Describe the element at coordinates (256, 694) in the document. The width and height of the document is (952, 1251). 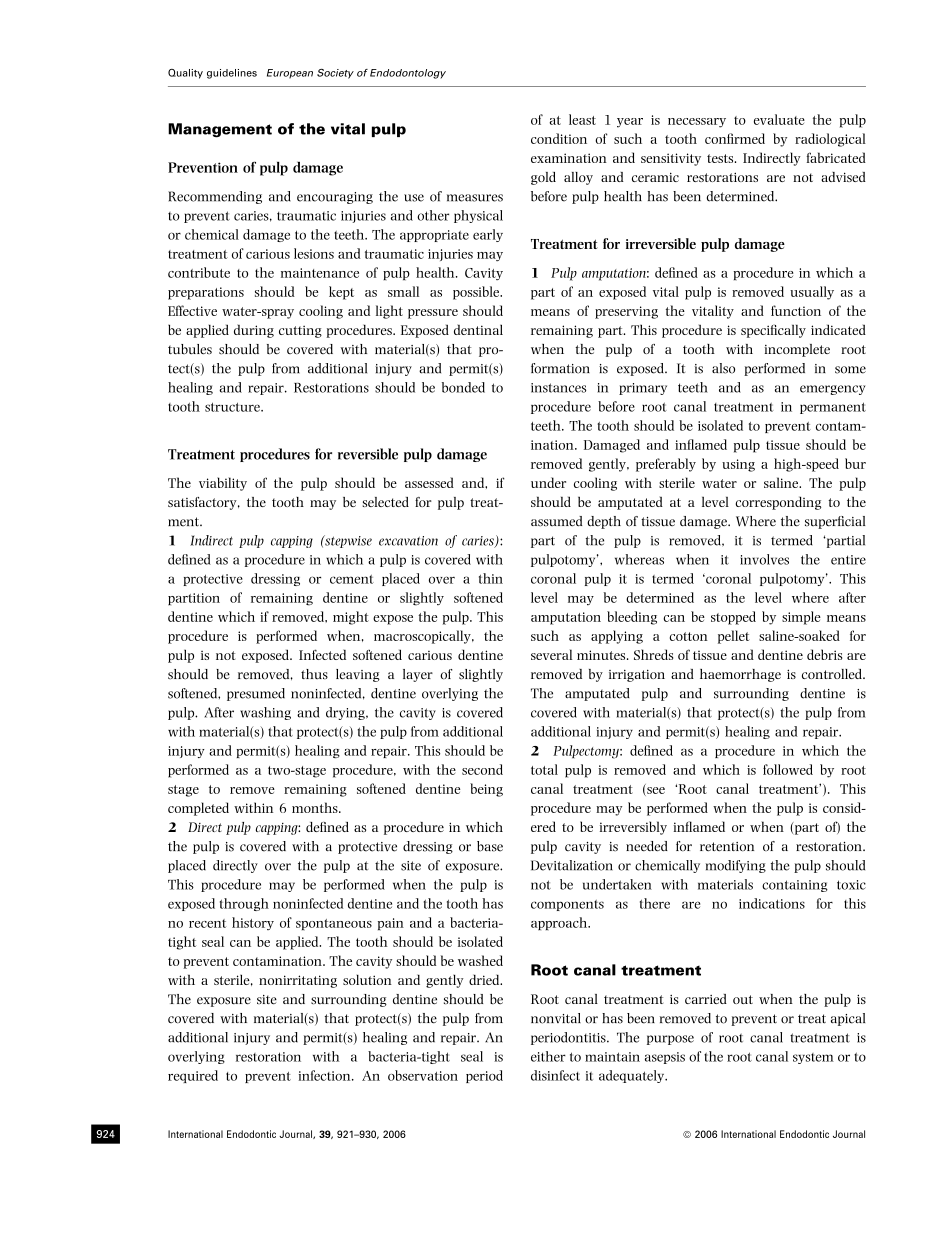
I see `presumed` at that location.
